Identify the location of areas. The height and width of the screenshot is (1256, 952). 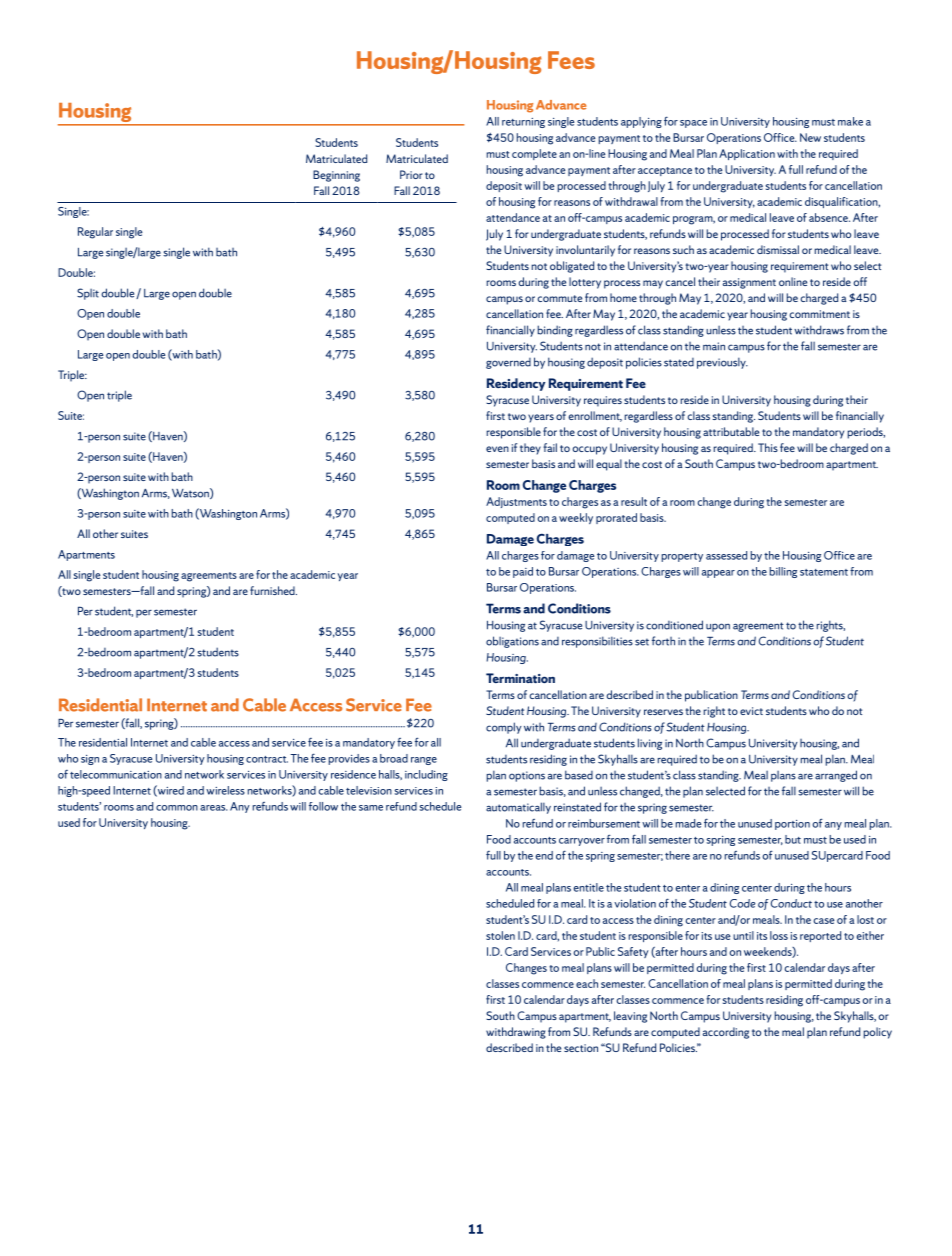
(213, 808).
